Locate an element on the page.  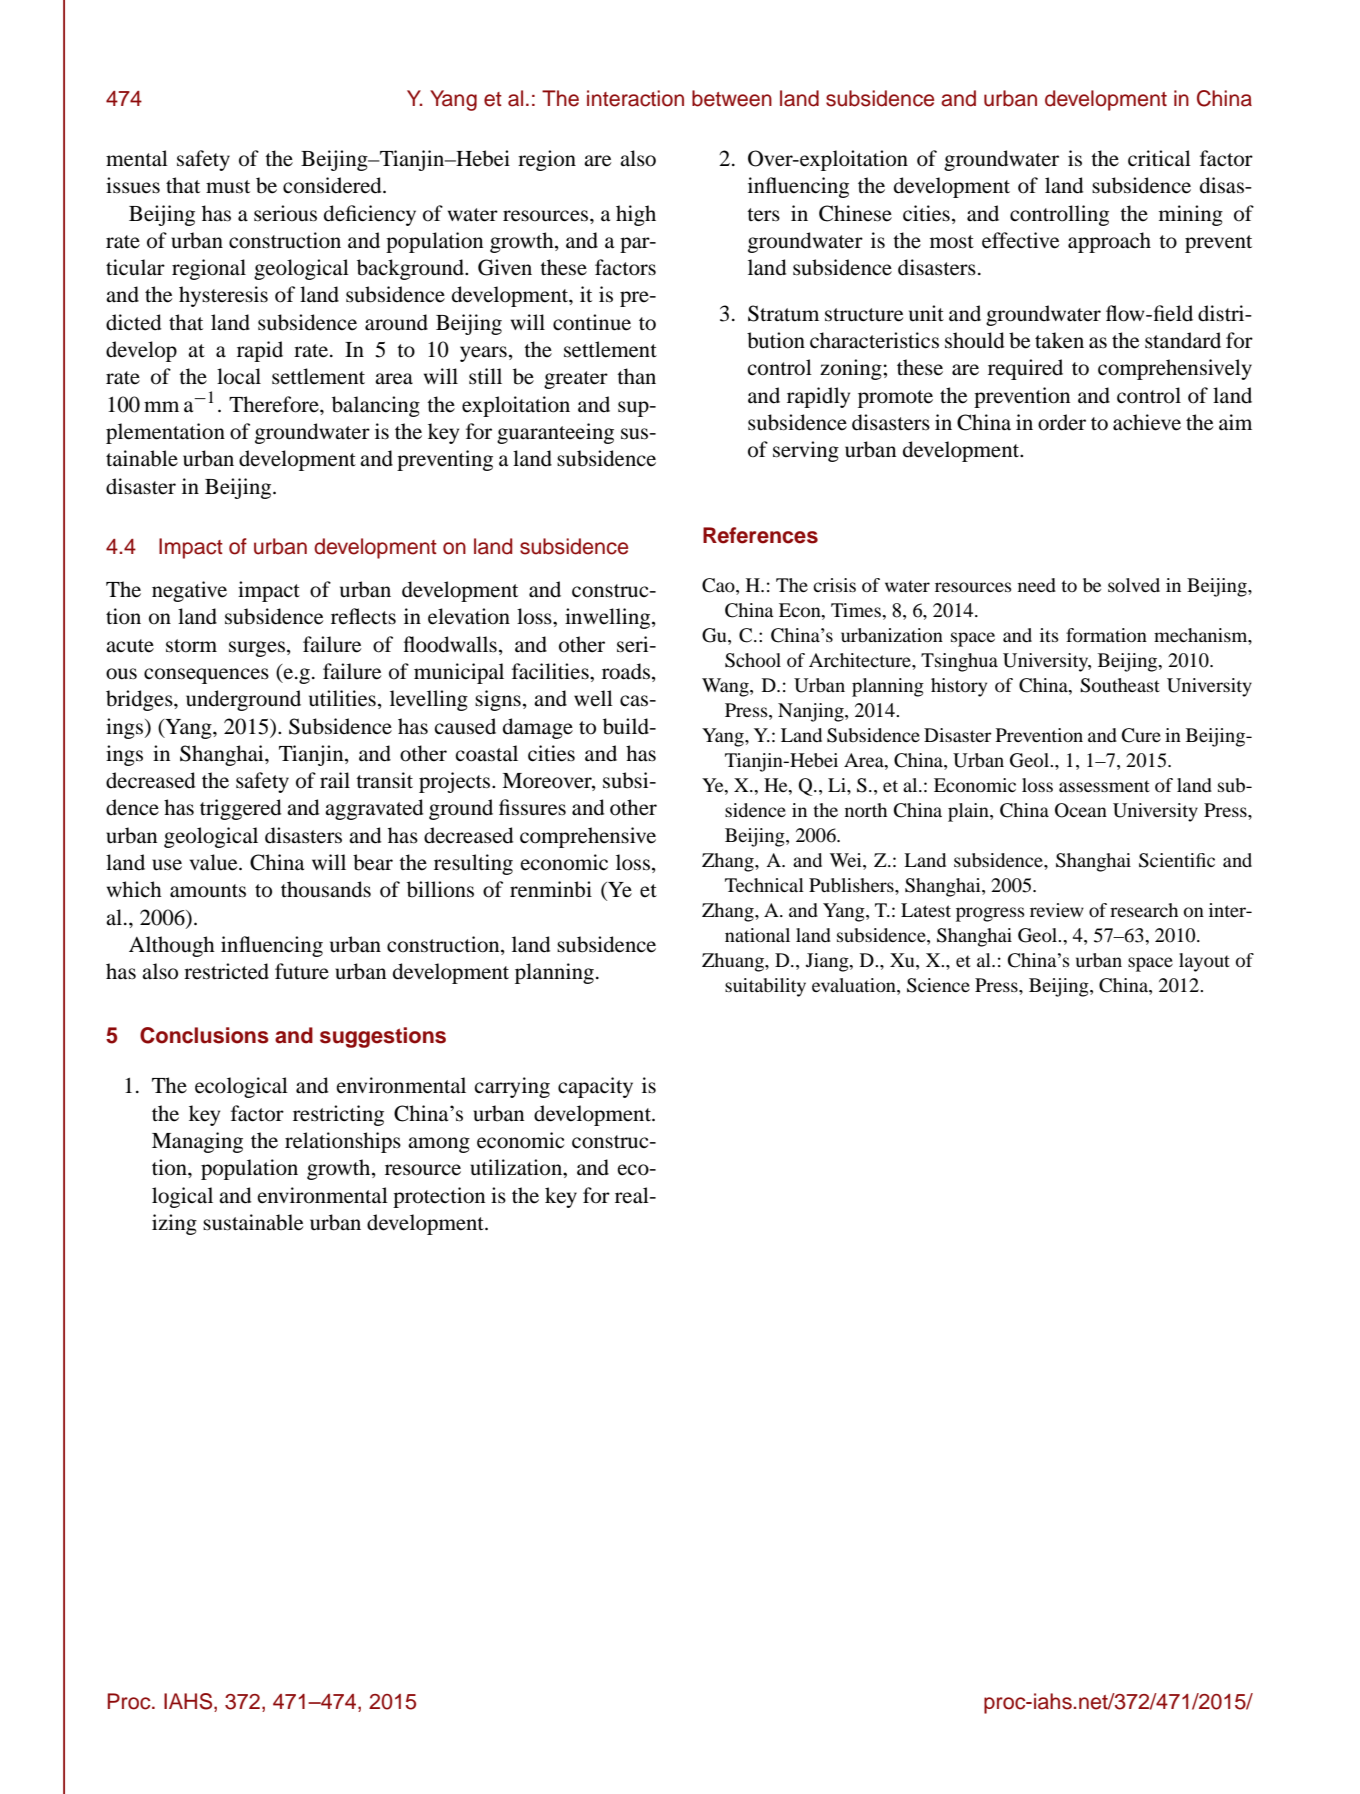
Cao is located at coordinates (719, 586).
